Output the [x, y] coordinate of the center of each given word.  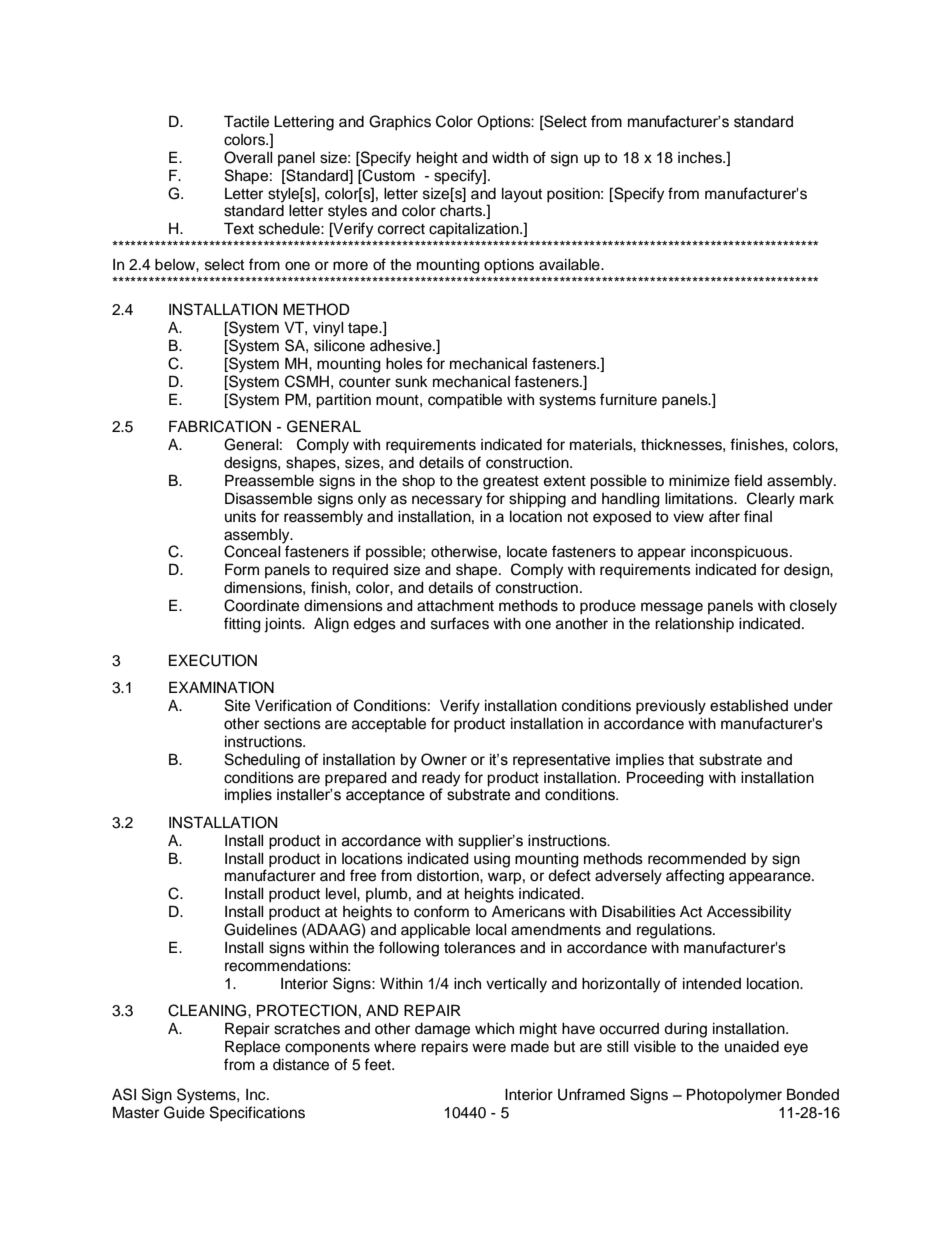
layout [522, 195]
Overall [248, 157]
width [510, 158]
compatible [465, 401]
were [489, 1048]
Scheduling [262, 761]
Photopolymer [734, 1096]
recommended [697, 859]
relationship [694, 625]
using [492, 860]
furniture [628, 399]
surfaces [460, 623]
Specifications [257, 1114]
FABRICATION [220, 426]
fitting [242, 625]
